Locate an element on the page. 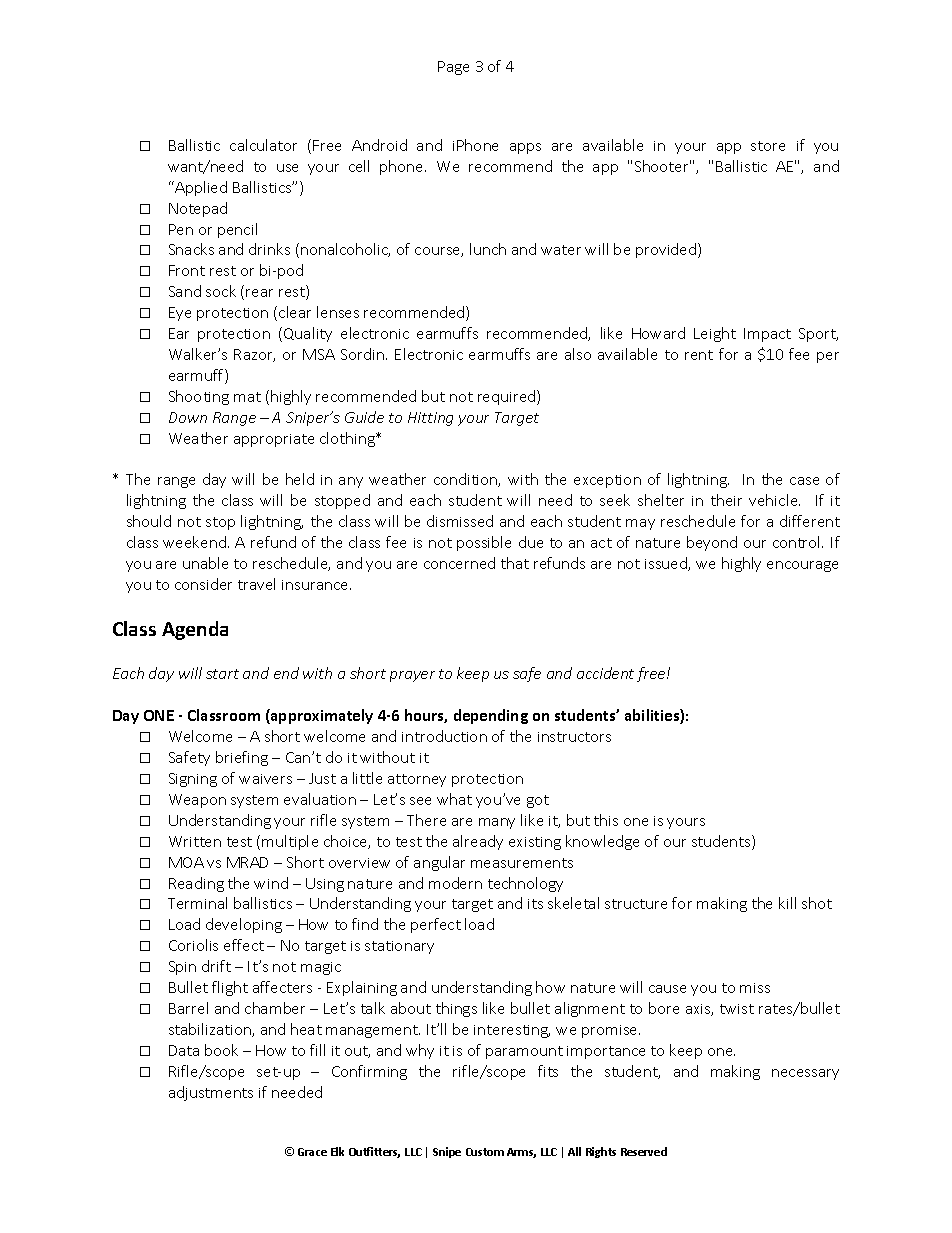 The width and height of the image is (952, 1233). calculator is located at coordinates (263, 145).
